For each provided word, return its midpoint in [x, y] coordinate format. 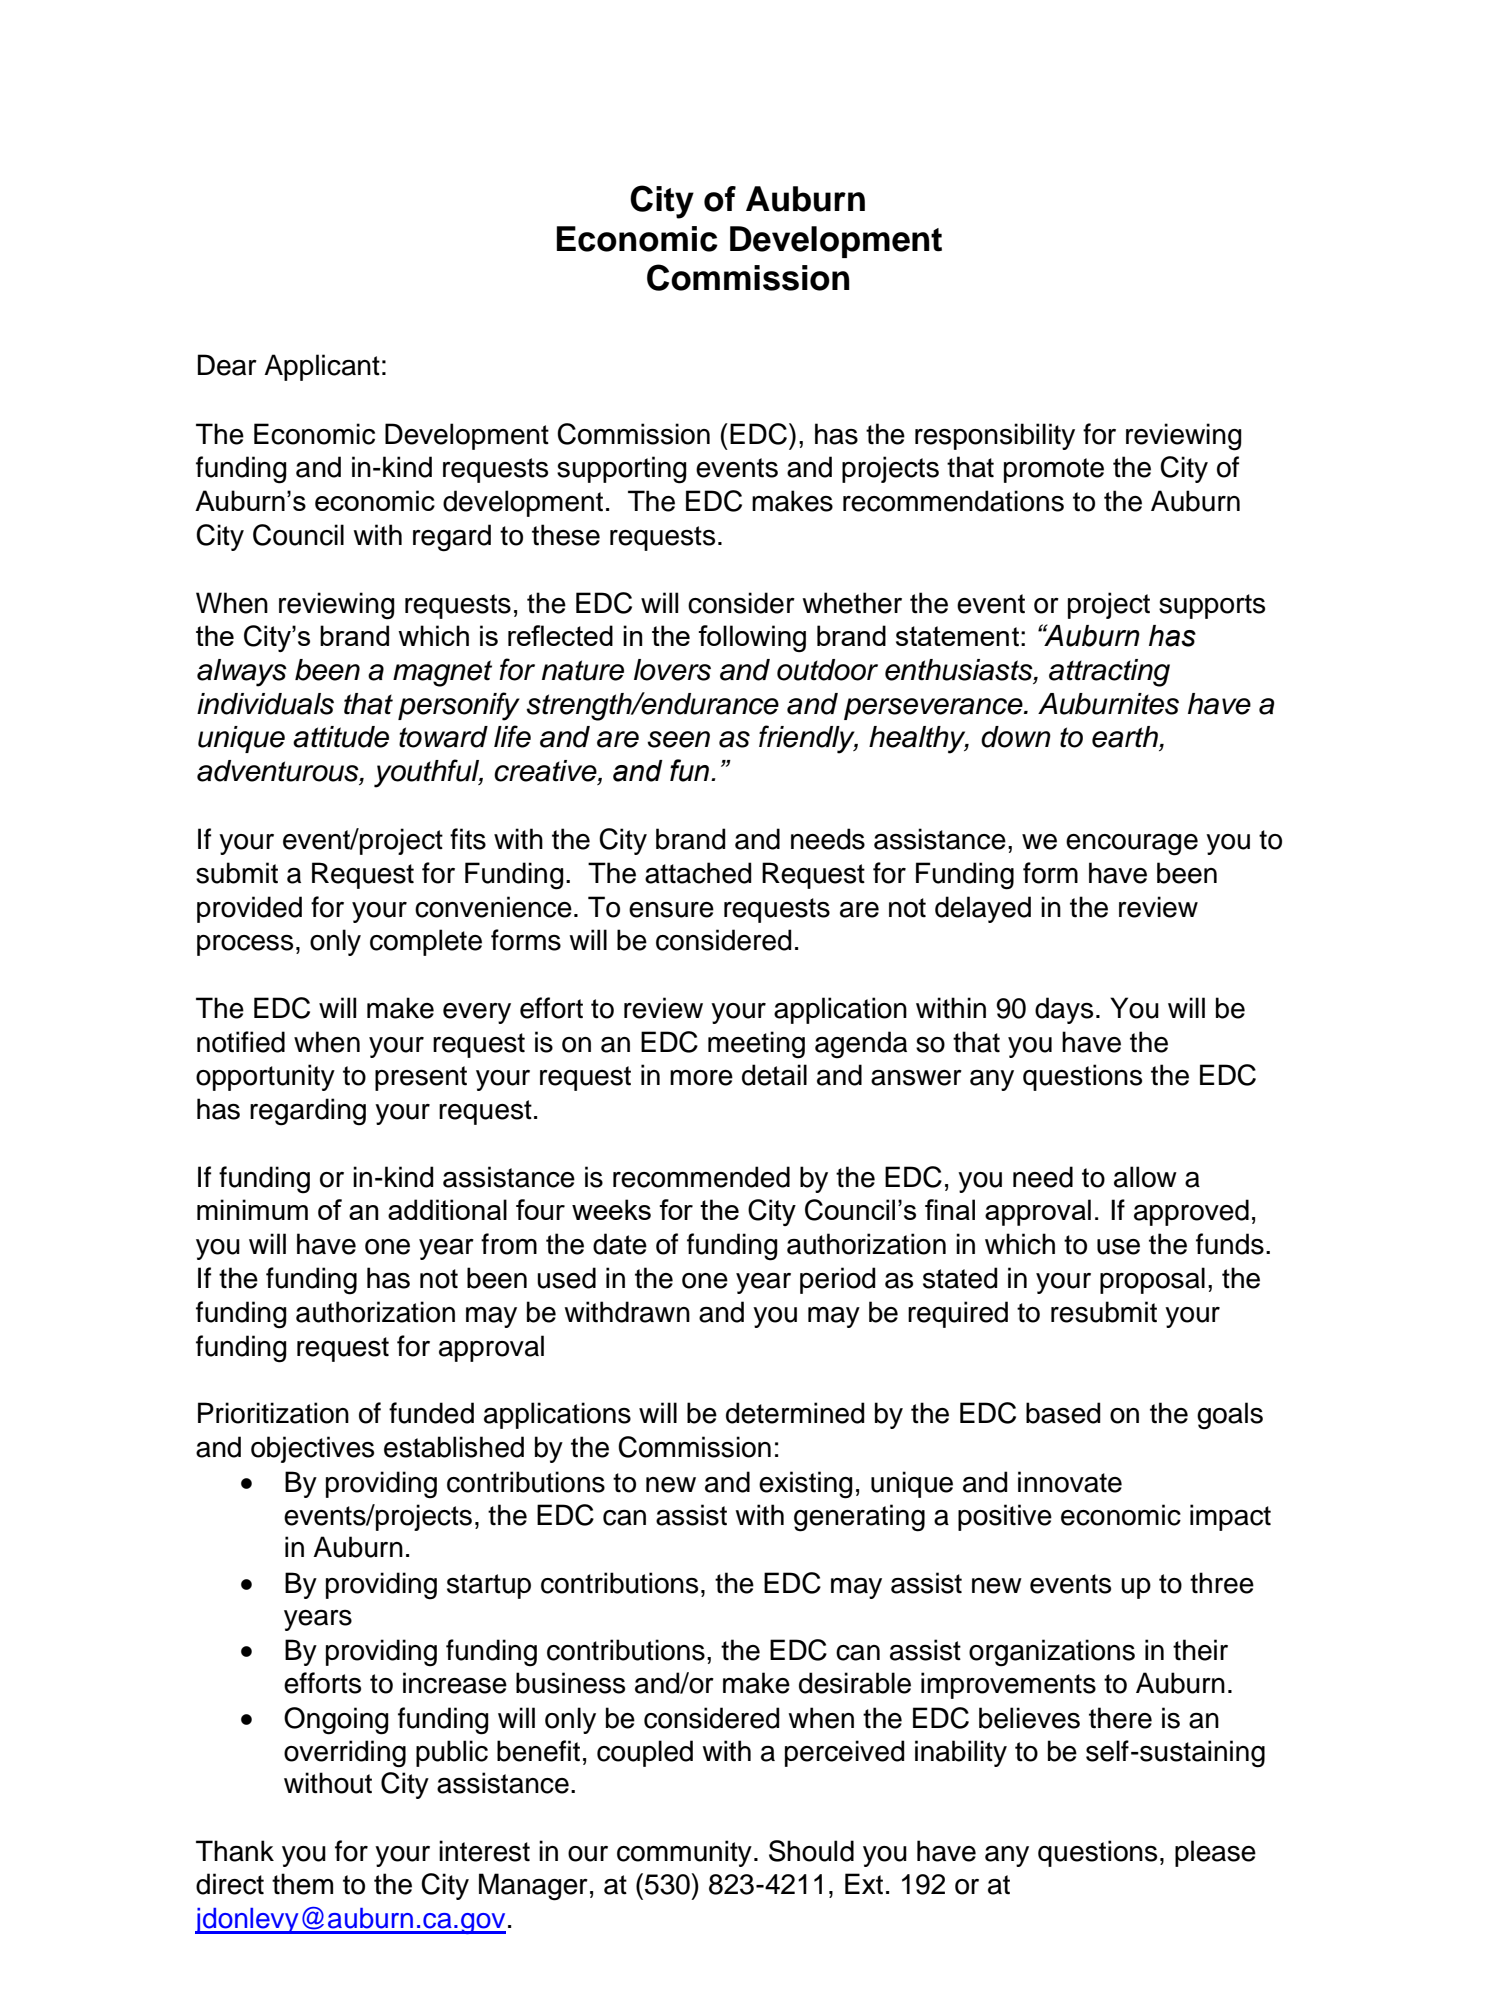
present [421, 1078]
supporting [621, 470]
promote [1054, 470]
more [701, 1078]
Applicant [322, 367]
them [302, 1884]
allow [1145, 1177]
